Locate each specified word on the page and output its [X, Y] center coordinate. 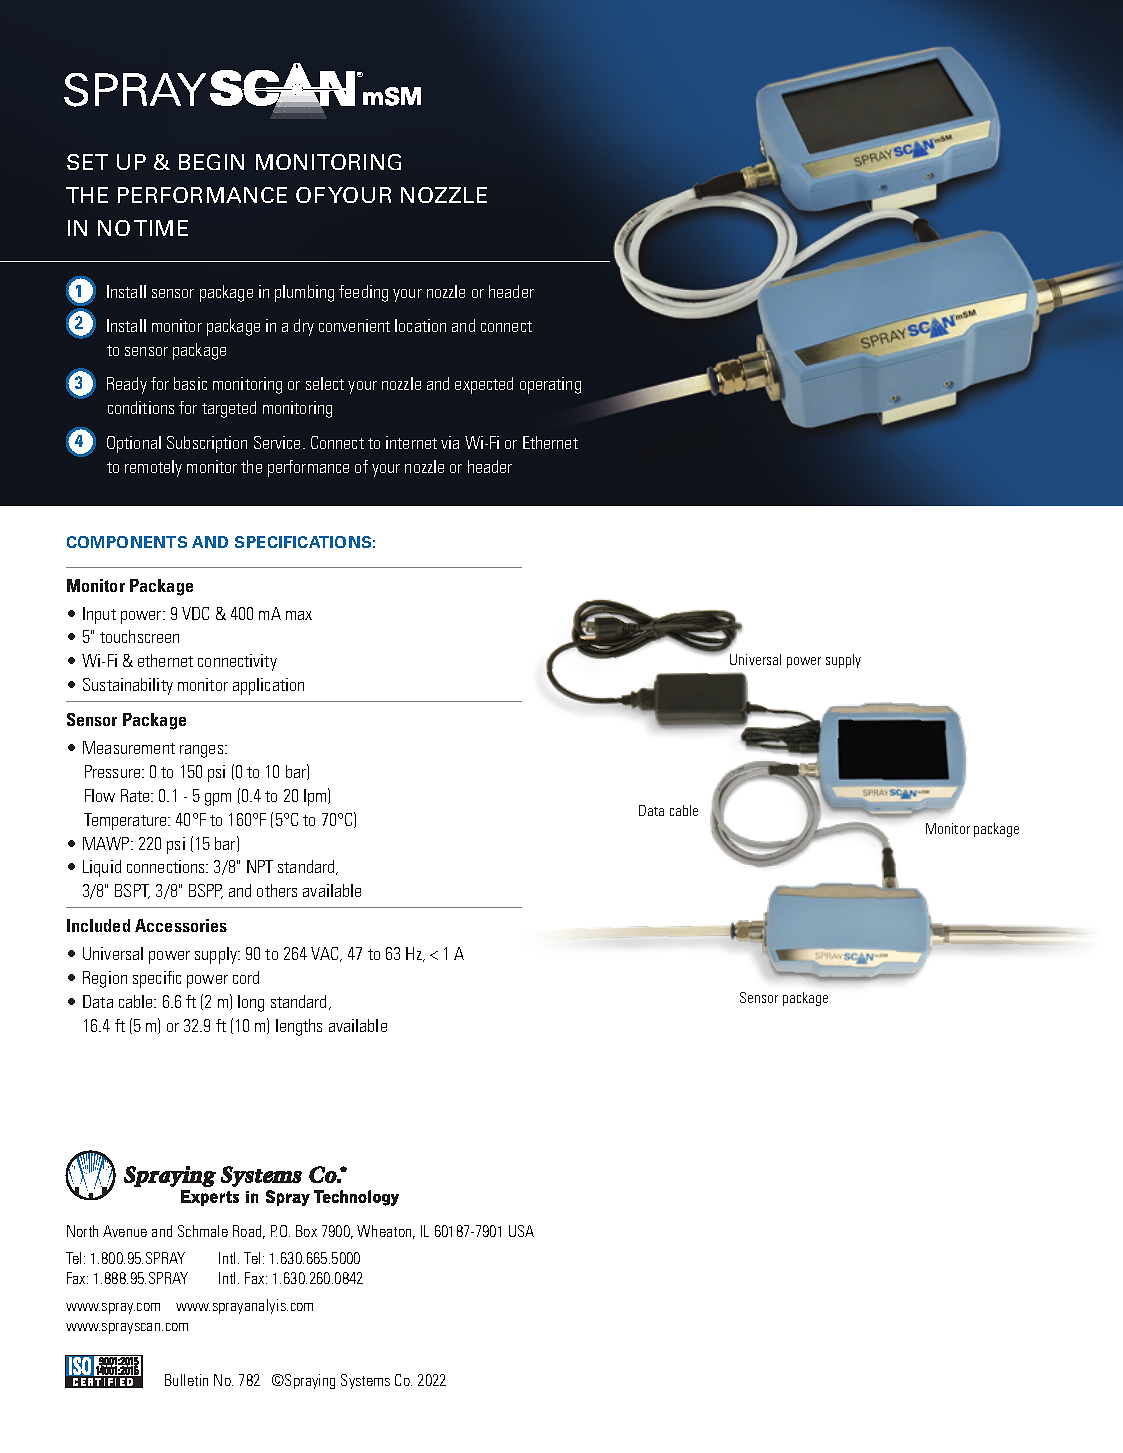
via [450, 442]
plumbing [304, 293]
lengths [299, 1027]
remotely [153, 468]
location [420, 325]
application [268, 686]
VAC [326, 954]
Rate [136, 795]
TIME [161, 228]
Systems [365, 1381]
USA [521, 1231]
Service [279, 442]
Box [306, 1231]
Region [105, 979]
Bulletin [186, 1380]
